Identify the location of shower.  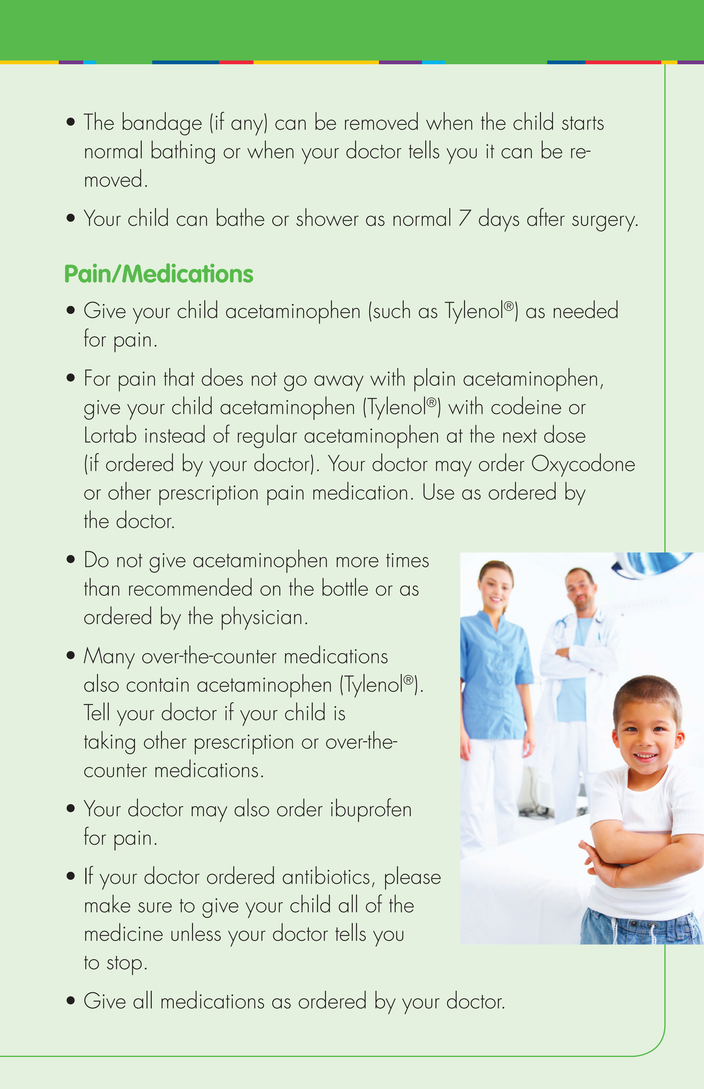
(327, 217).
